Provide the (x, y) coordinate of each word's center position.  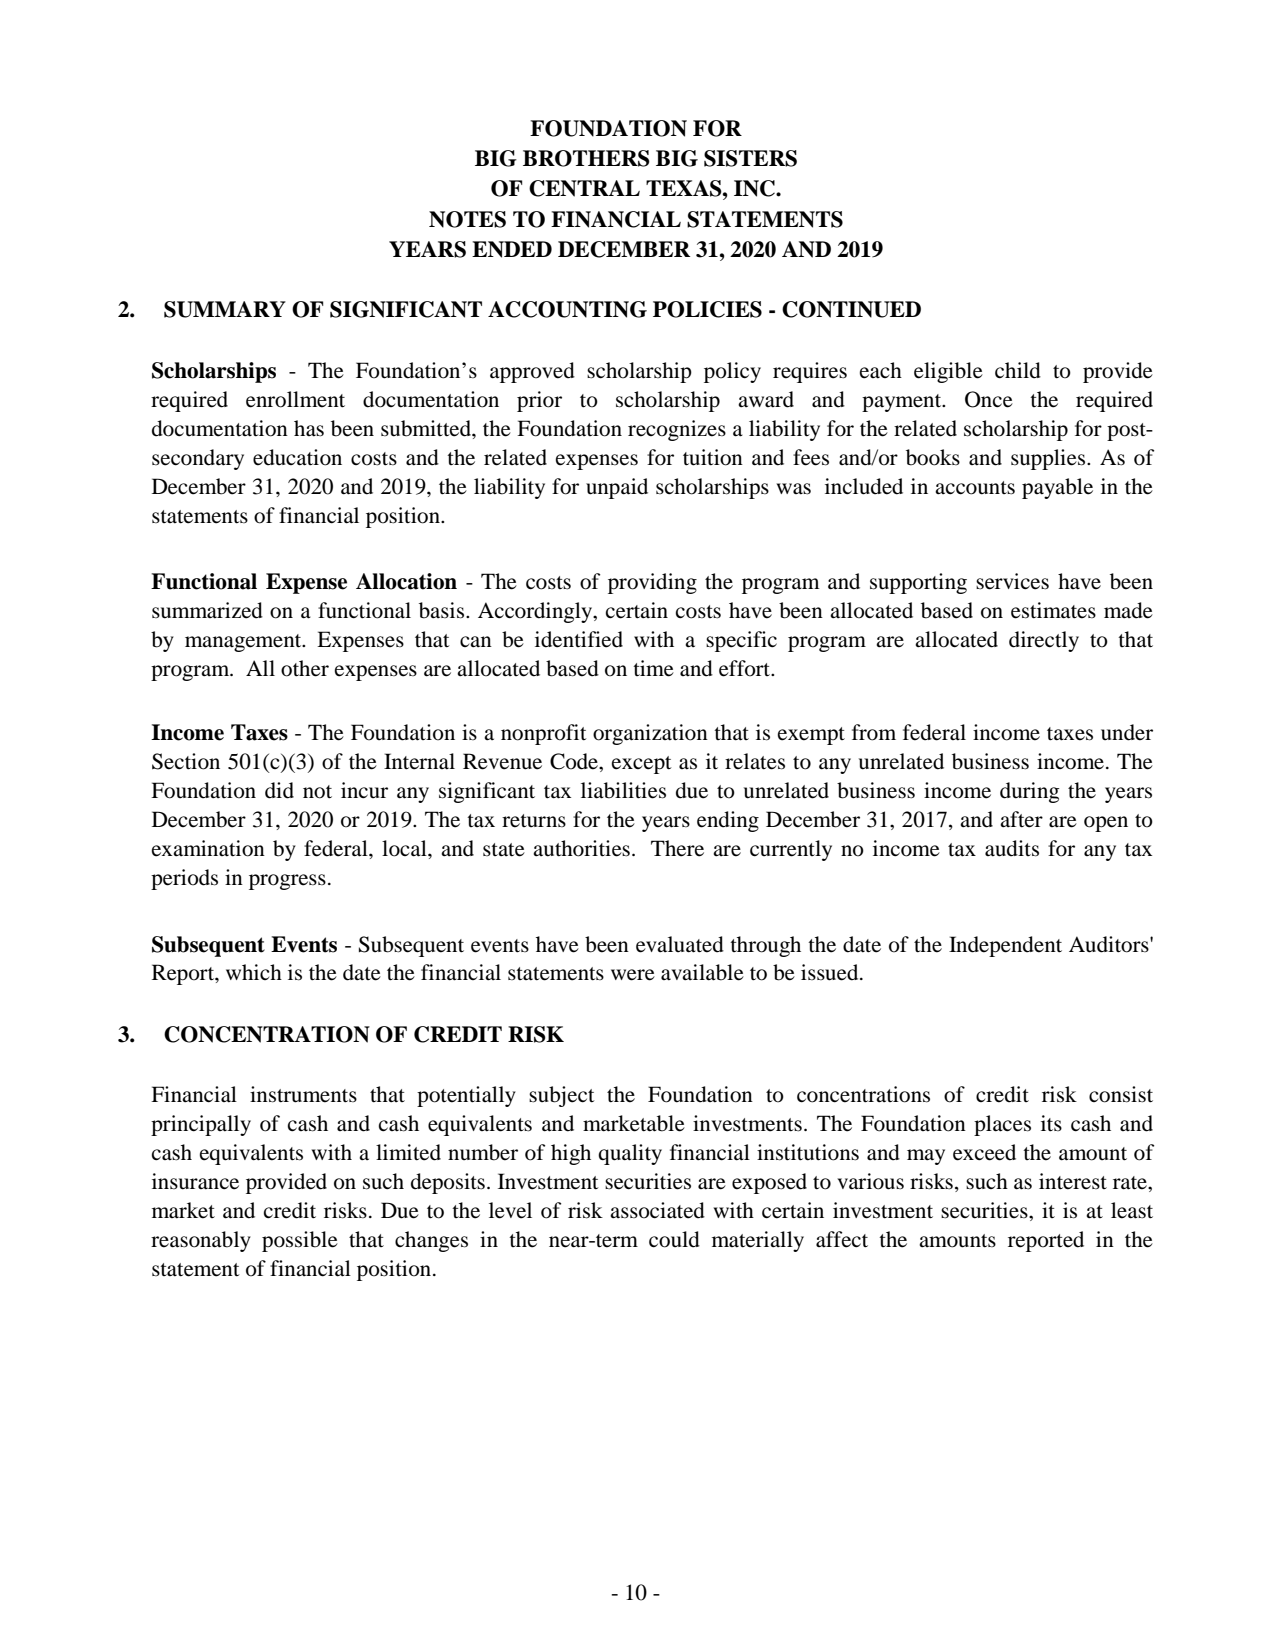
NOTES (467, 219)
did (279, 790)
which (254, 972)
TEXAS (685, 188)
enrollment (295, 399)
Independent (1005, 946)
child (1018, 370)
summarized (207, 610)
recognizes (677, 430)
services (1012, 581)
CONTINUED (851, 309)
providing (652, 583)
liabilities (623, 790)
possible (300, 1241)
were (633, 975)
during (1030, 792)
